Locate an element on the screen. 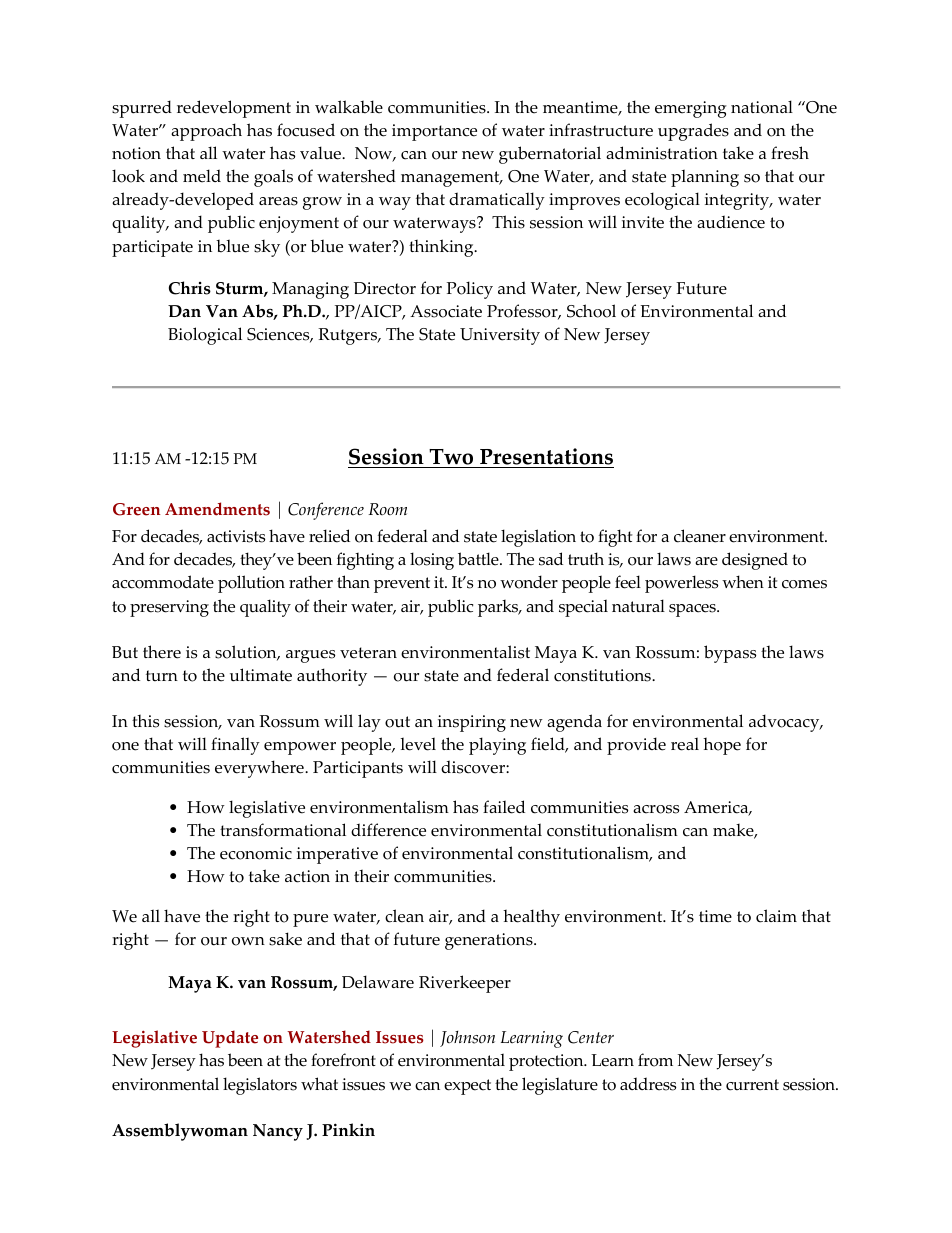  legislators is located at coordinates (260, 1086).
